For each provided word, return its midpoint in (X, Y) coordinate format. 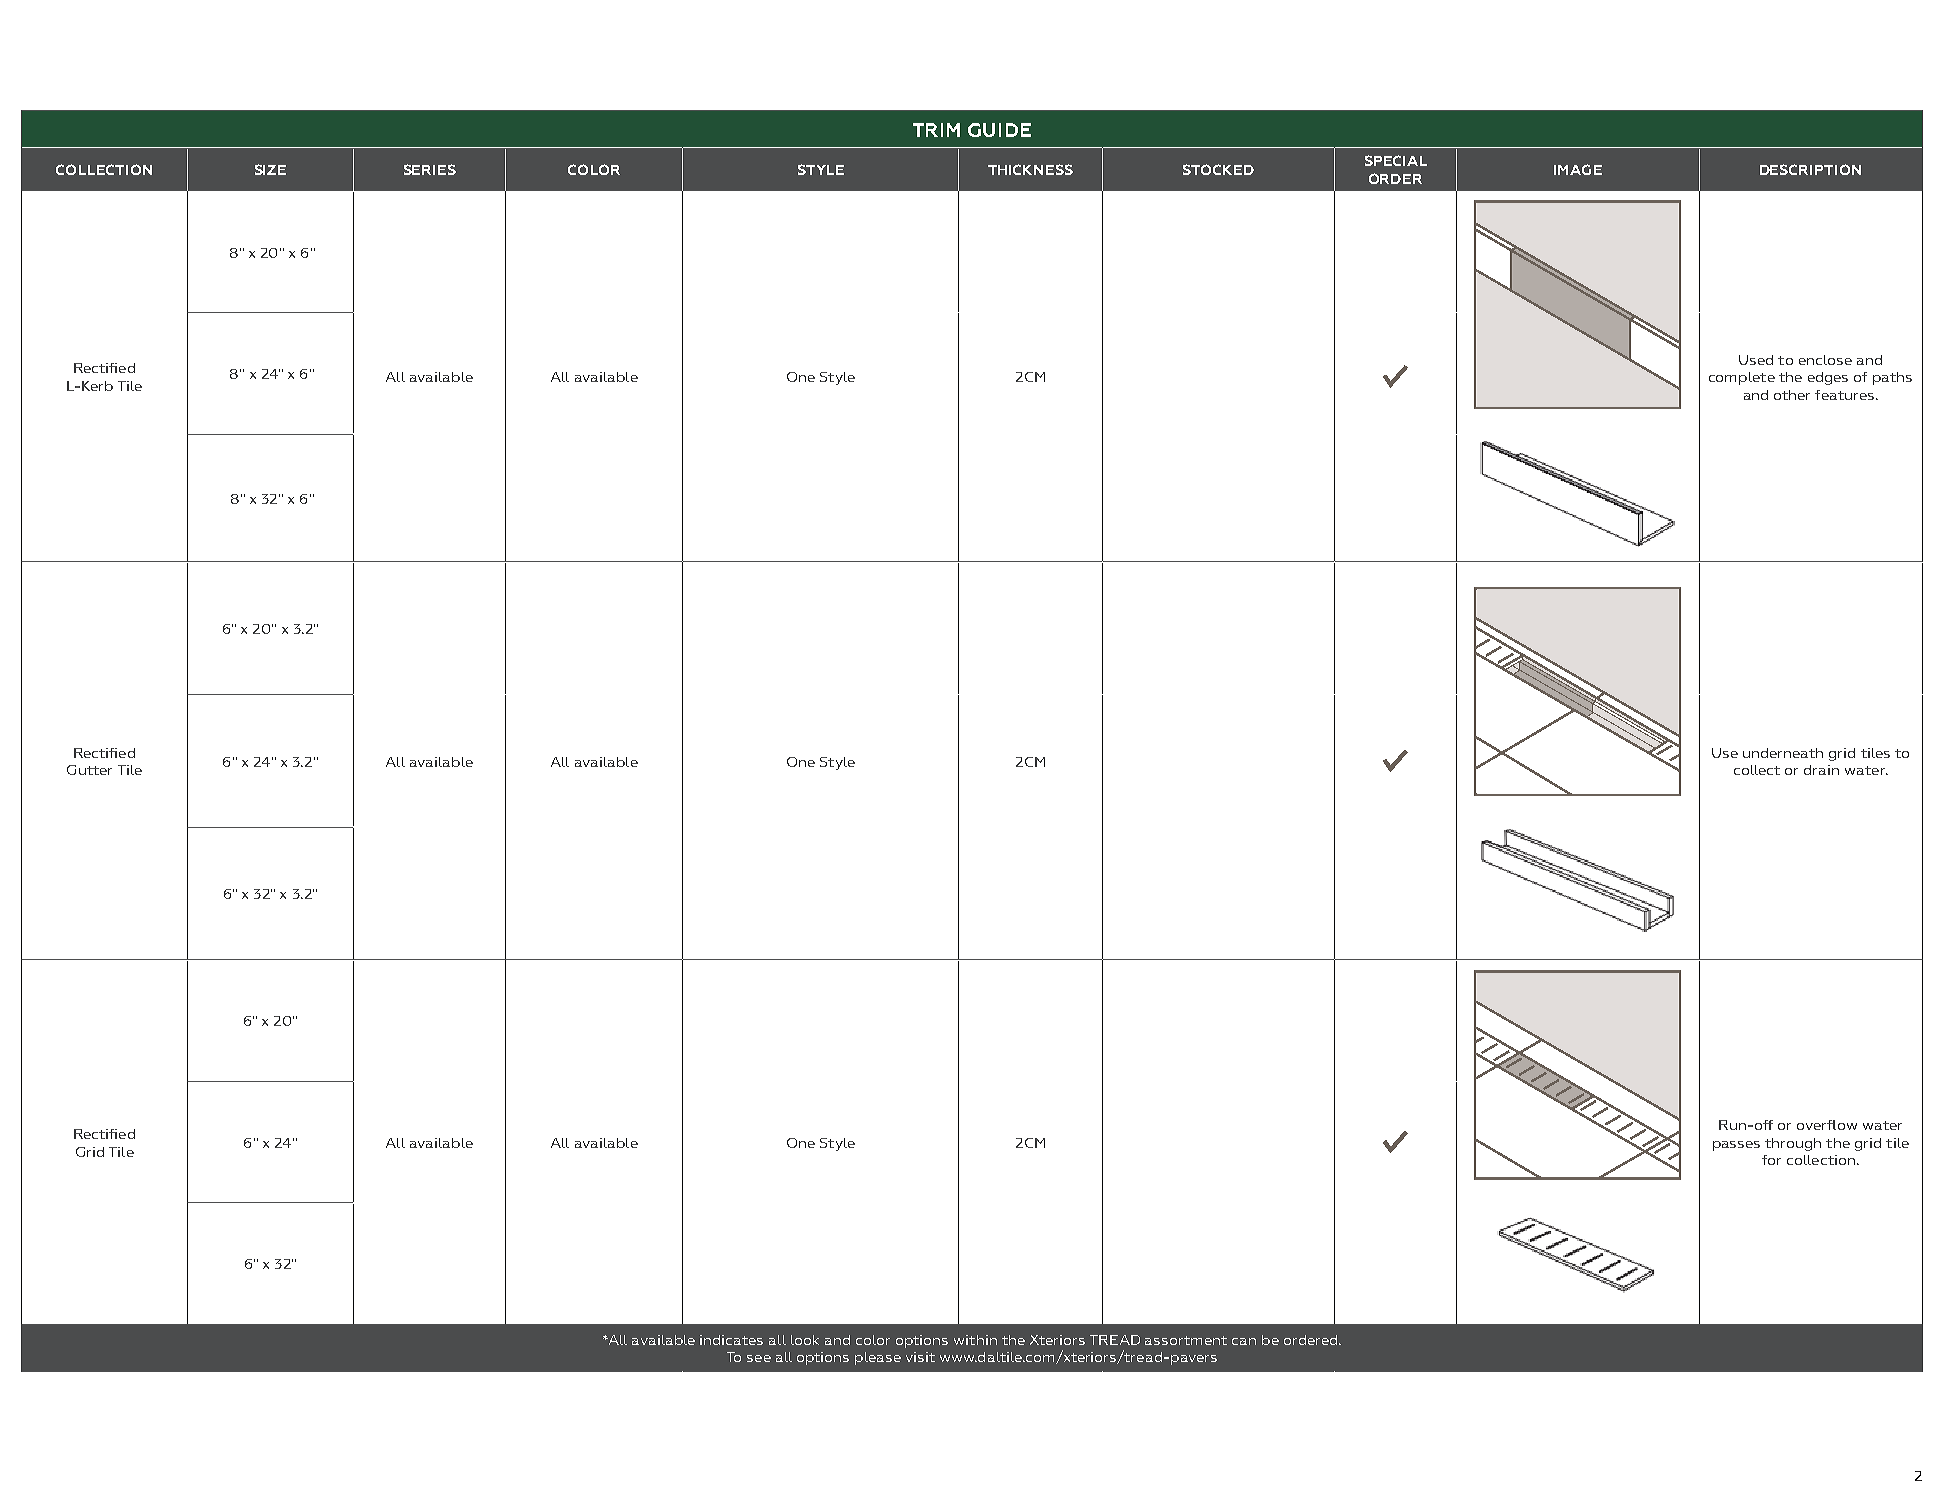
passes (1736, 1146)
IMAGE (1578, 169)
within (975, 1340)
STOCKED (1218, 169)
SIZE (270, 169)
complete (1742, 378)
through (1793, 1144)
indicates (731, 1340)
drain (1821, 770)
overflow (1827, 1125)
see (759, 1358)
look (805, 1340)
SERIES (430, 169)
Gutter (89, 770)
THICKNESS (1030, 169)
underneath (1783, 753)
